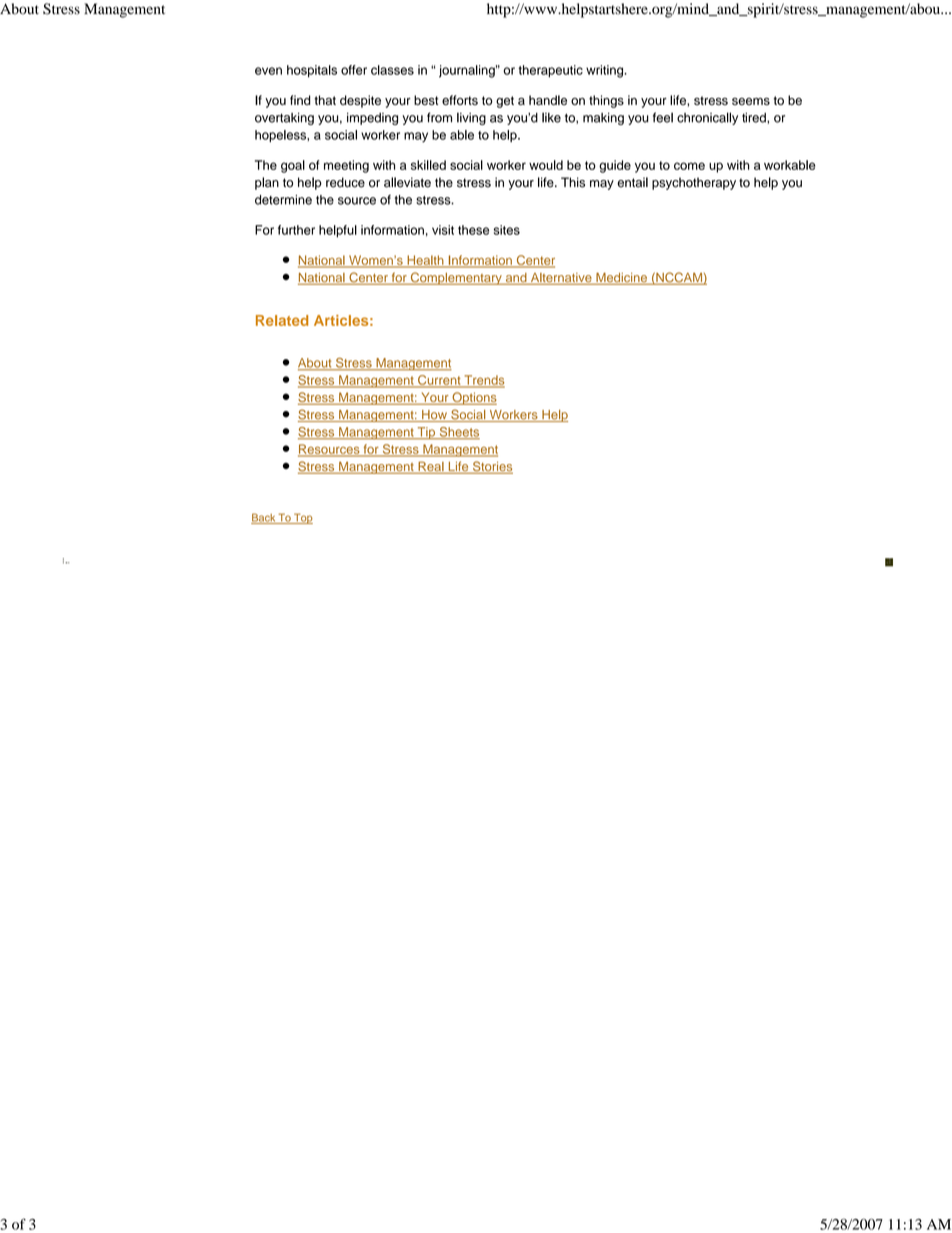 The image size is (952, 1233). Describe the element at coordinates (431, 467) in the screenshot. I see `Real` at that location.
